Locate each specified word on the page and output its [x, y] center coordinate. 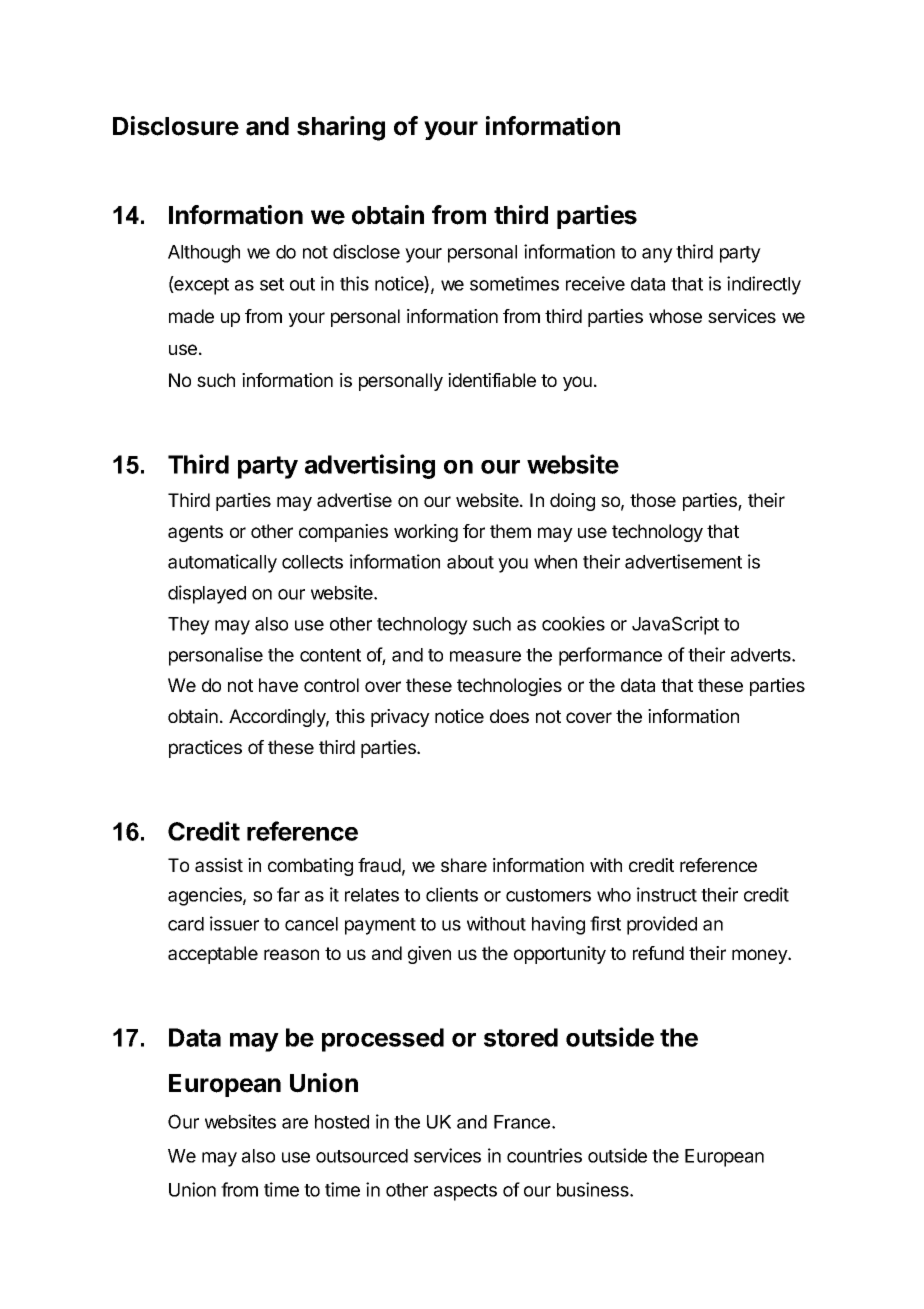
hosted [342, 1122]
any [657, 255]
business [594, 1189]
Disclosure [176, 126]
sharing [341, 128]
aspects [465, 1192]
